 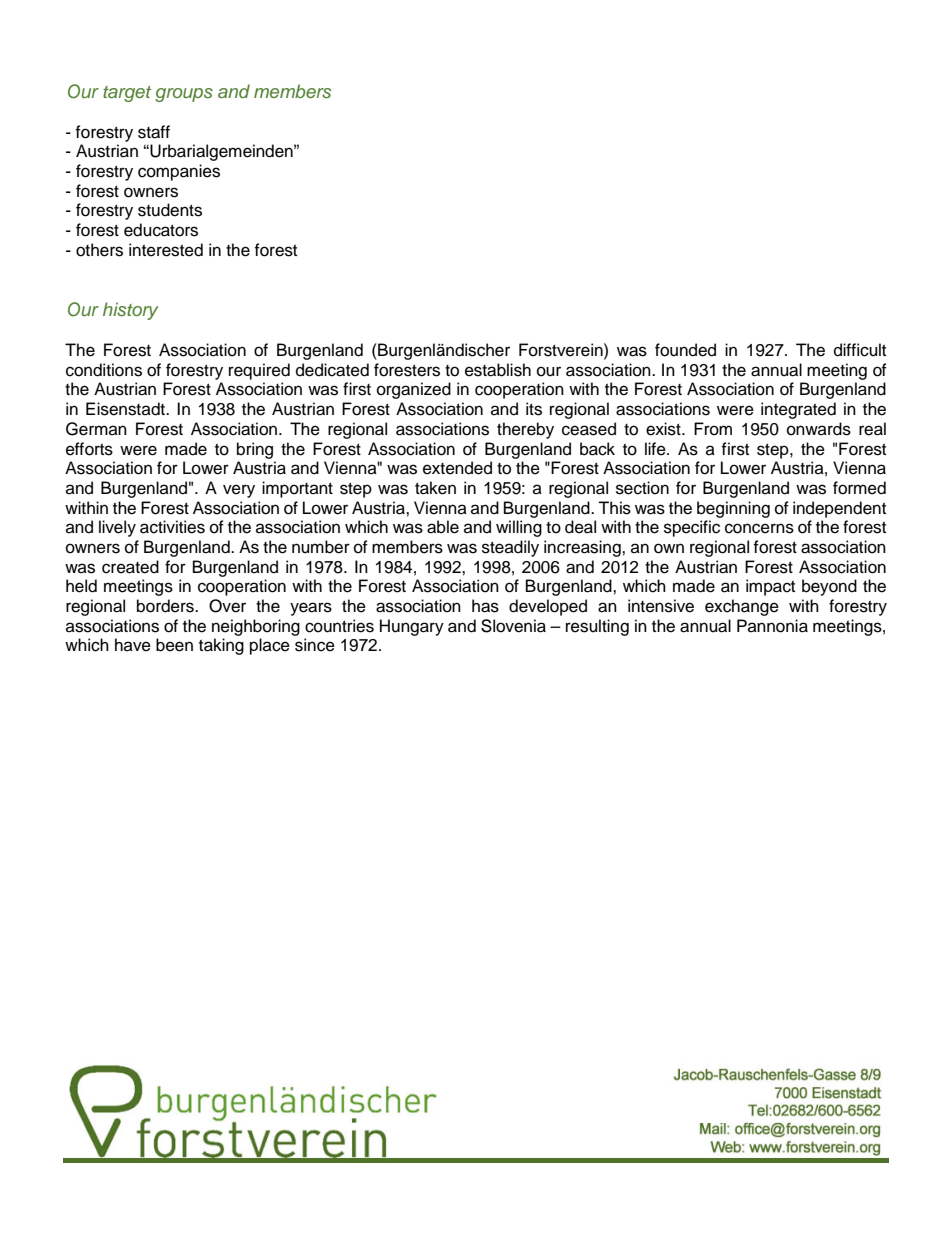 I want to click on establish, so click(x=498, y=370).
